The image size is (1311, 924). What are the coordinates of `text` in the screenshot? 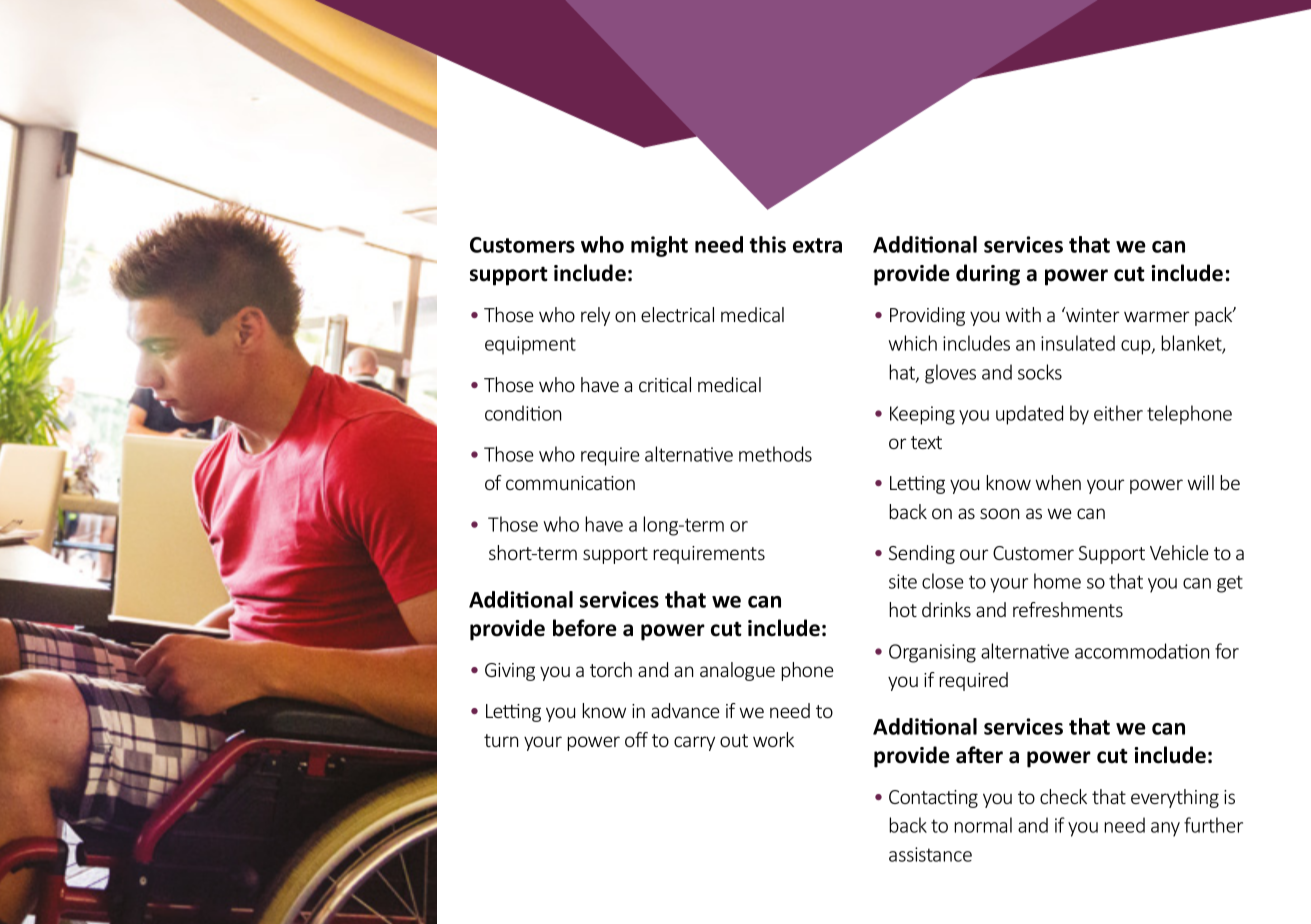 It's located at (926, 442).
